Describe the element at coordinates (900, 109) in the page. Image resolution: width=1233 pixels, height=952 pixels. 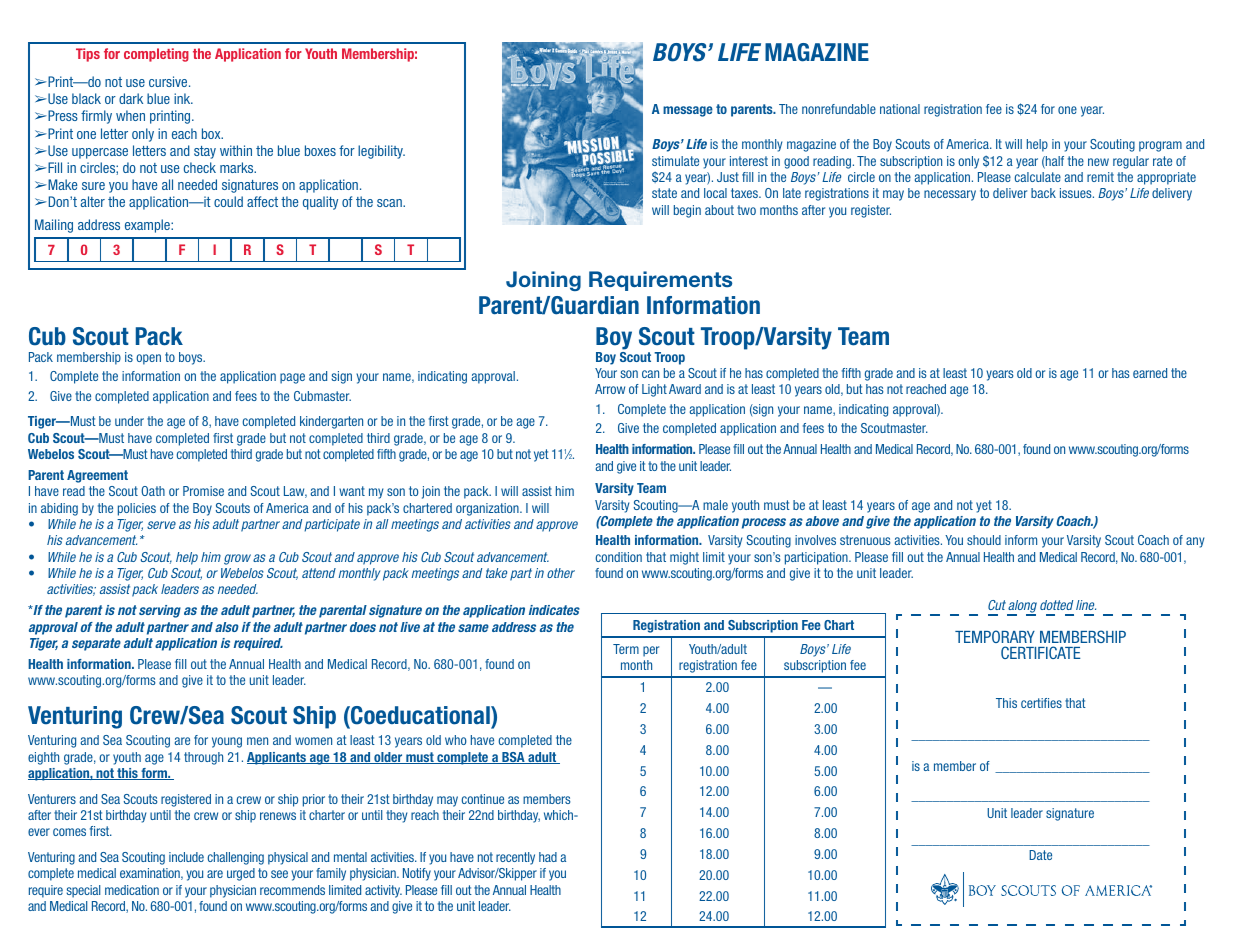
I see `national` at that location.
